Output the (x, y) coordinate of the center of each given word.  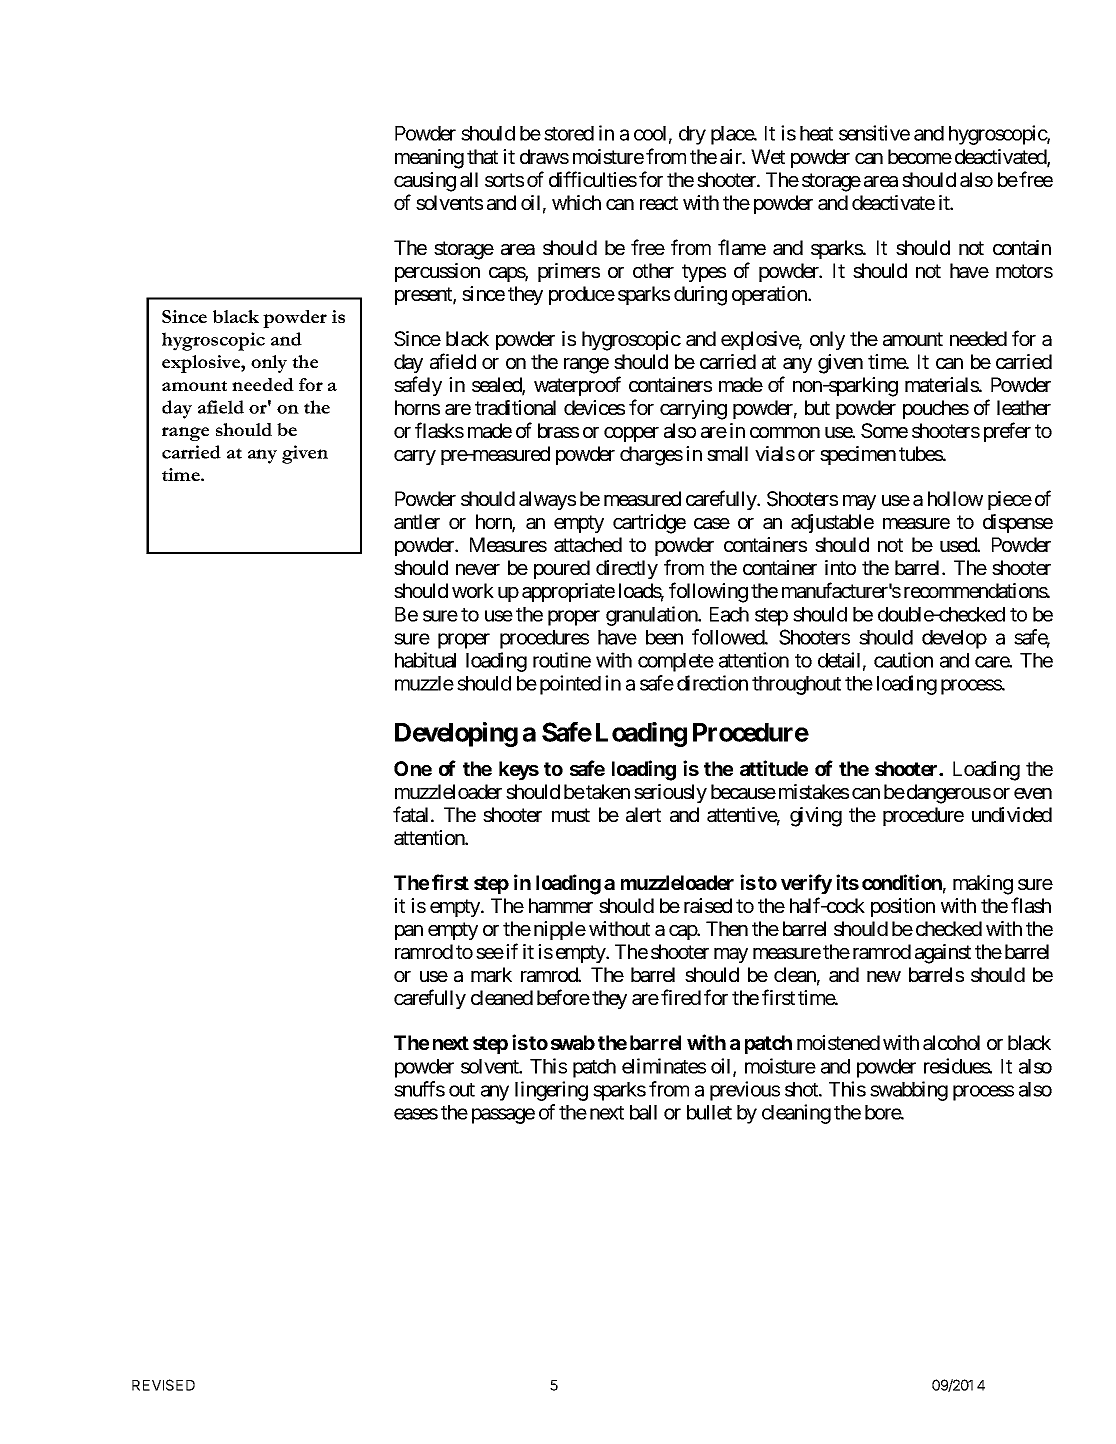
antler (417, 522)
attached (588, 545)
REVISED (163, 1385)
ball (643, 1112)
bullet (709, 1112)
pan (409, 932)
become (920, 156)
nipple (560, 930)
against (943, 954)
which (576, 202)
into (840, 567)
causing (425, 182)
